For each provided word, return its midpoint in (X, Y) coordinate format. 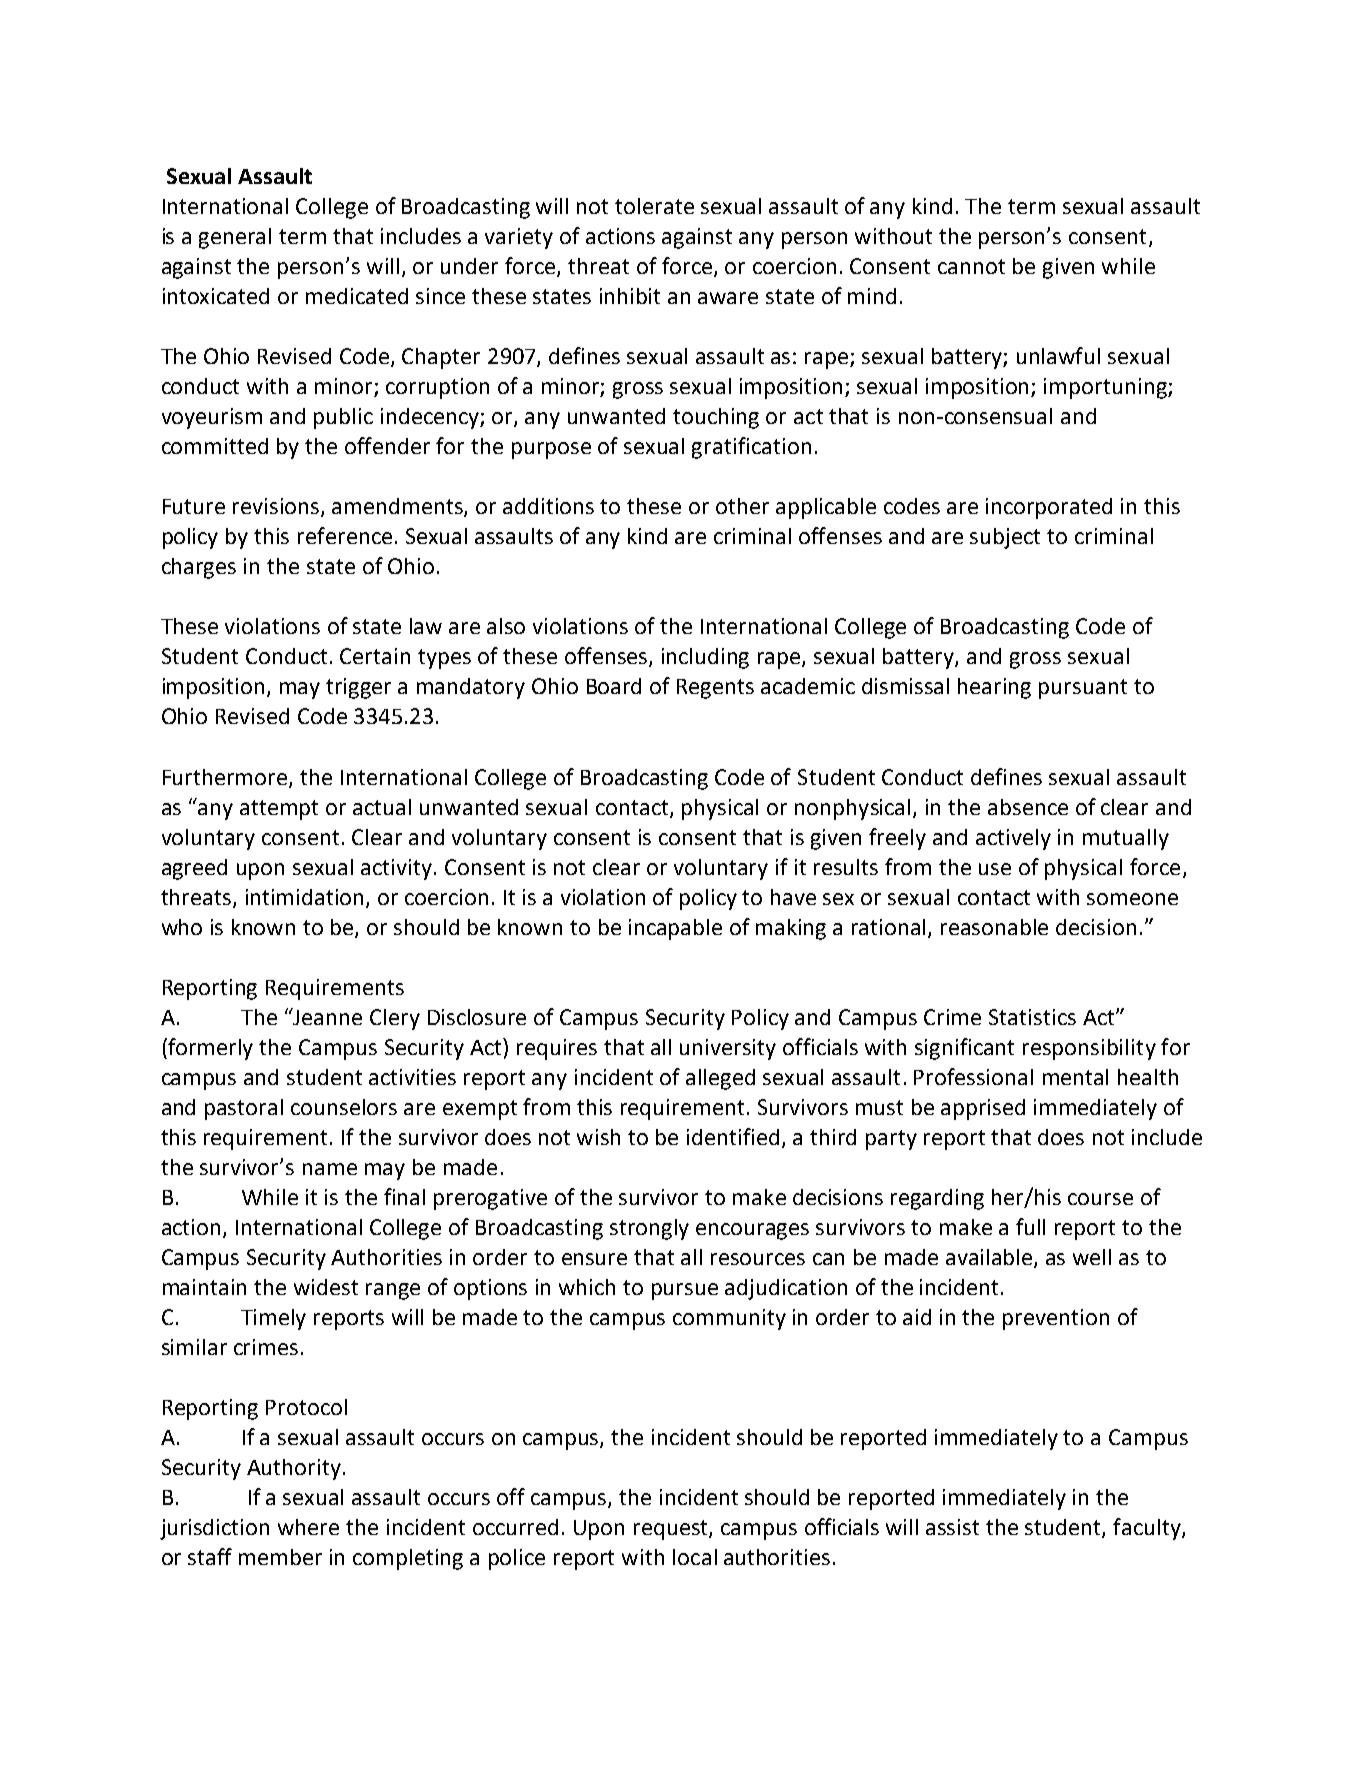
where (308, 1527)
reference (345, 535)
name (330, 1169)
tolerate (654, 206)
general (235, 238)
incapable (675, 929)
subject (1005, 538)
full (1030, 1226)
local (695, 1557)
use (995, 869)
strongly (649, 1229)
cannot (971, 266)
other (742, 506)
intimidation (306, 898)
